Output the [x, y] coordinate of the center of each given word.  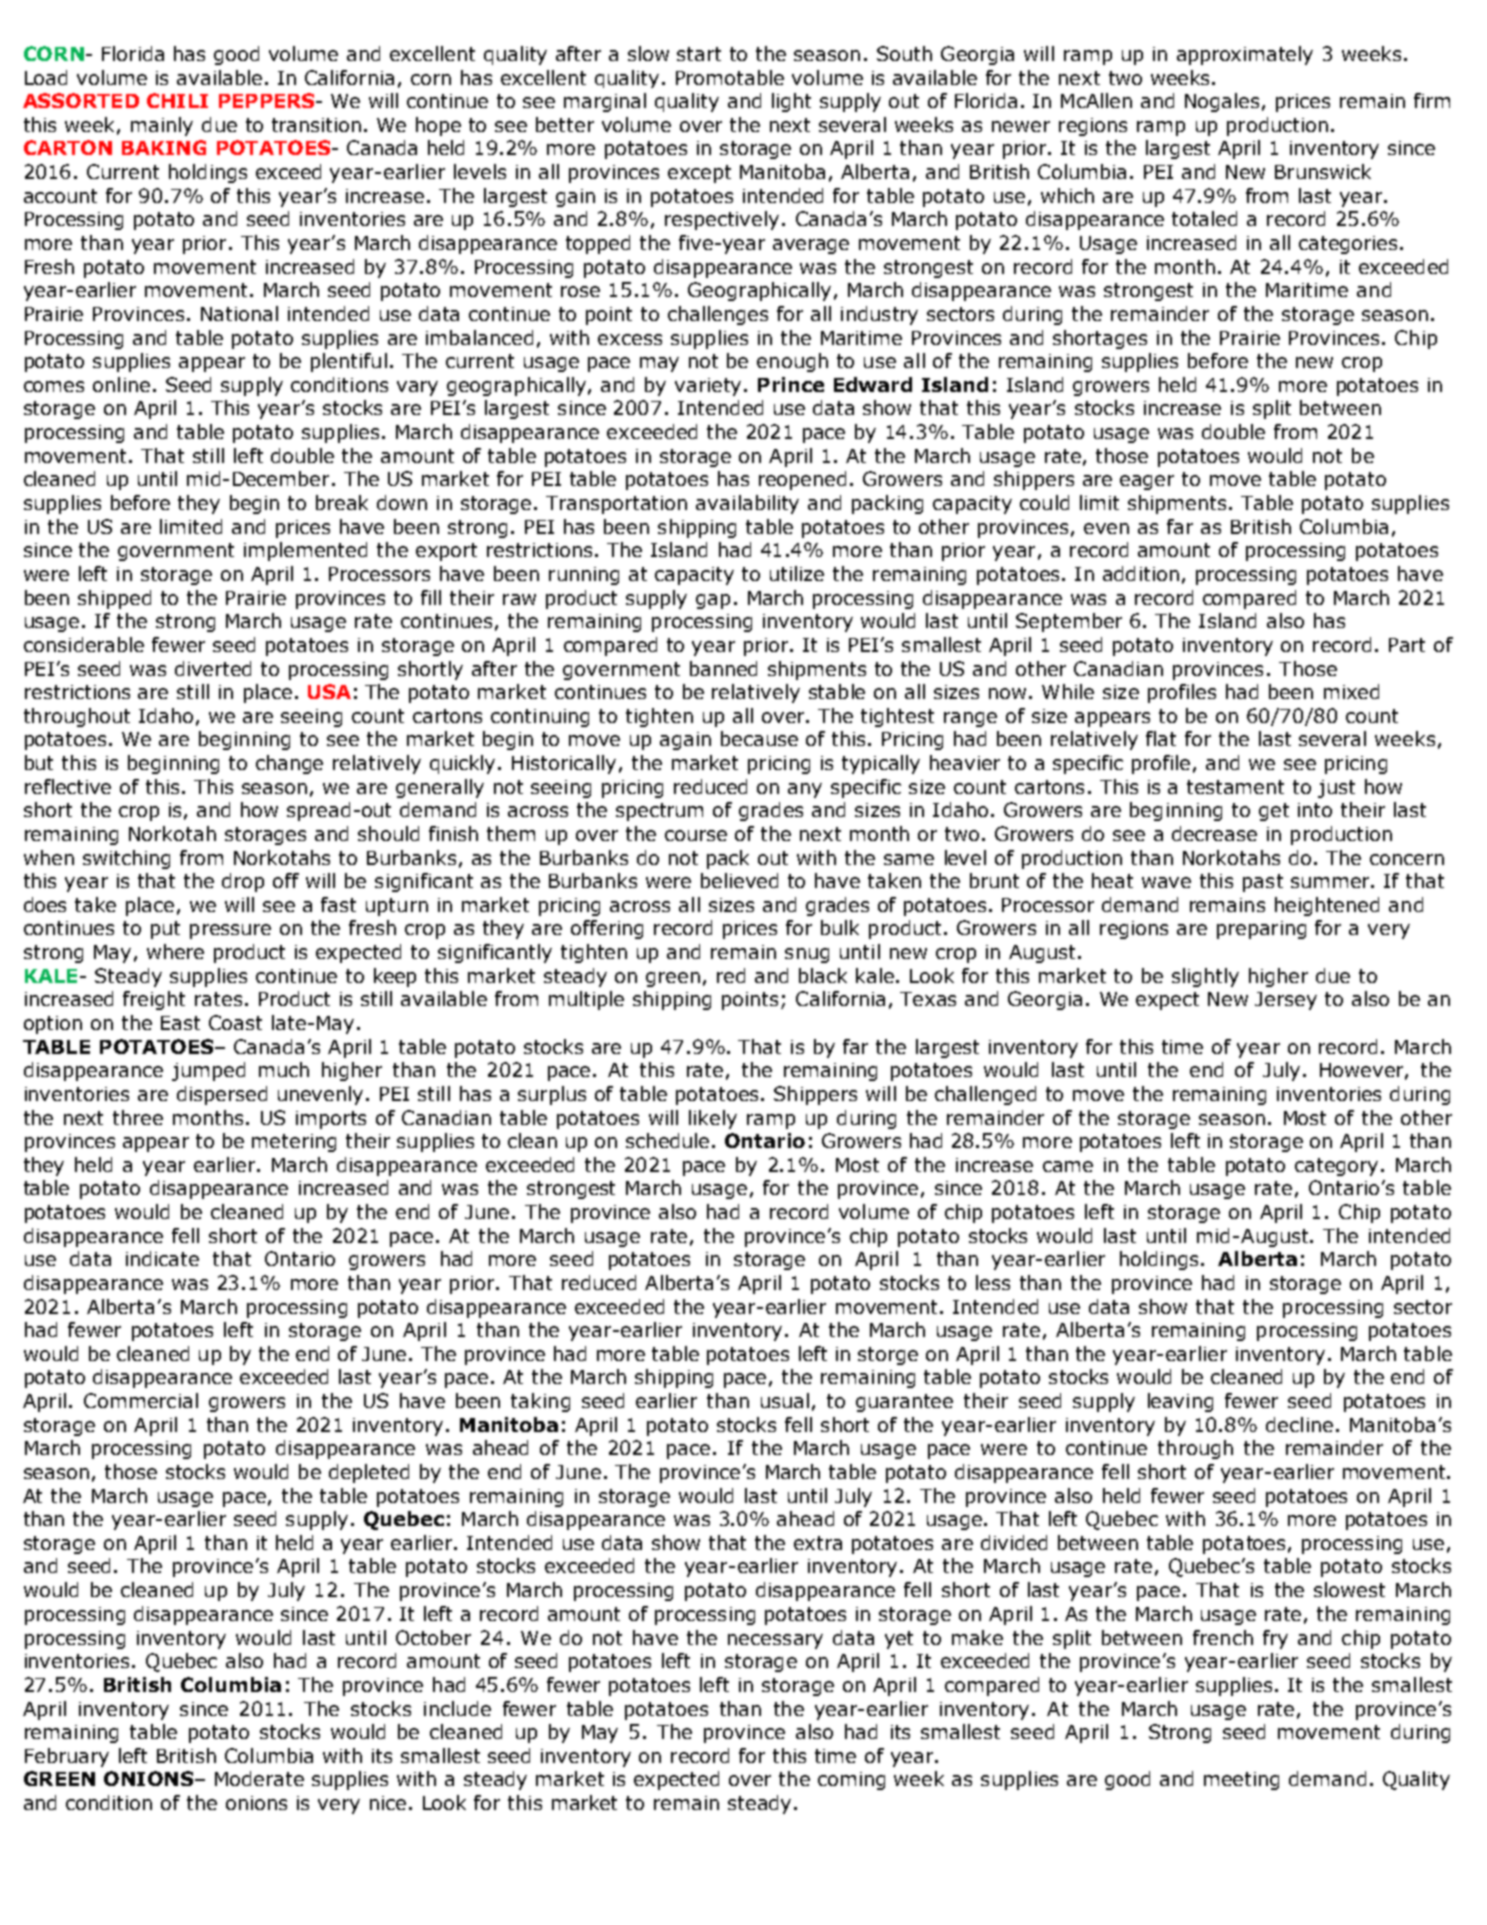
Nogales [1222, 102]
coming [851, 1781]
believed [739, 880]
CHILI [177, 100]
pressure [230, 931]
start [699, 54]
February [67, 1757]
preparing [1261, 930]
